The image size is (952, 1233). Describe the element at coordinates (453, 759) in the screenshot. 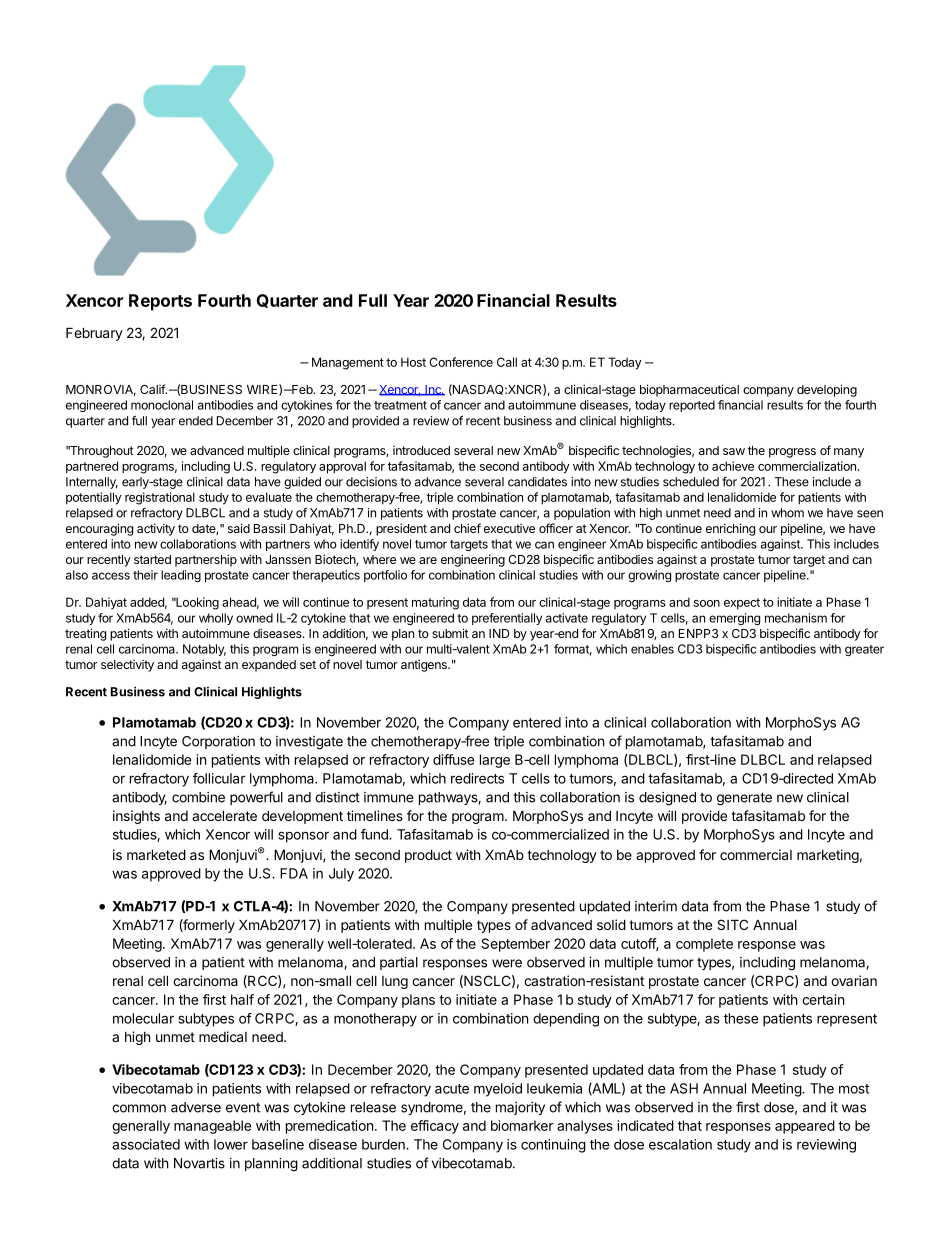

I see `diffuse` at that location.
